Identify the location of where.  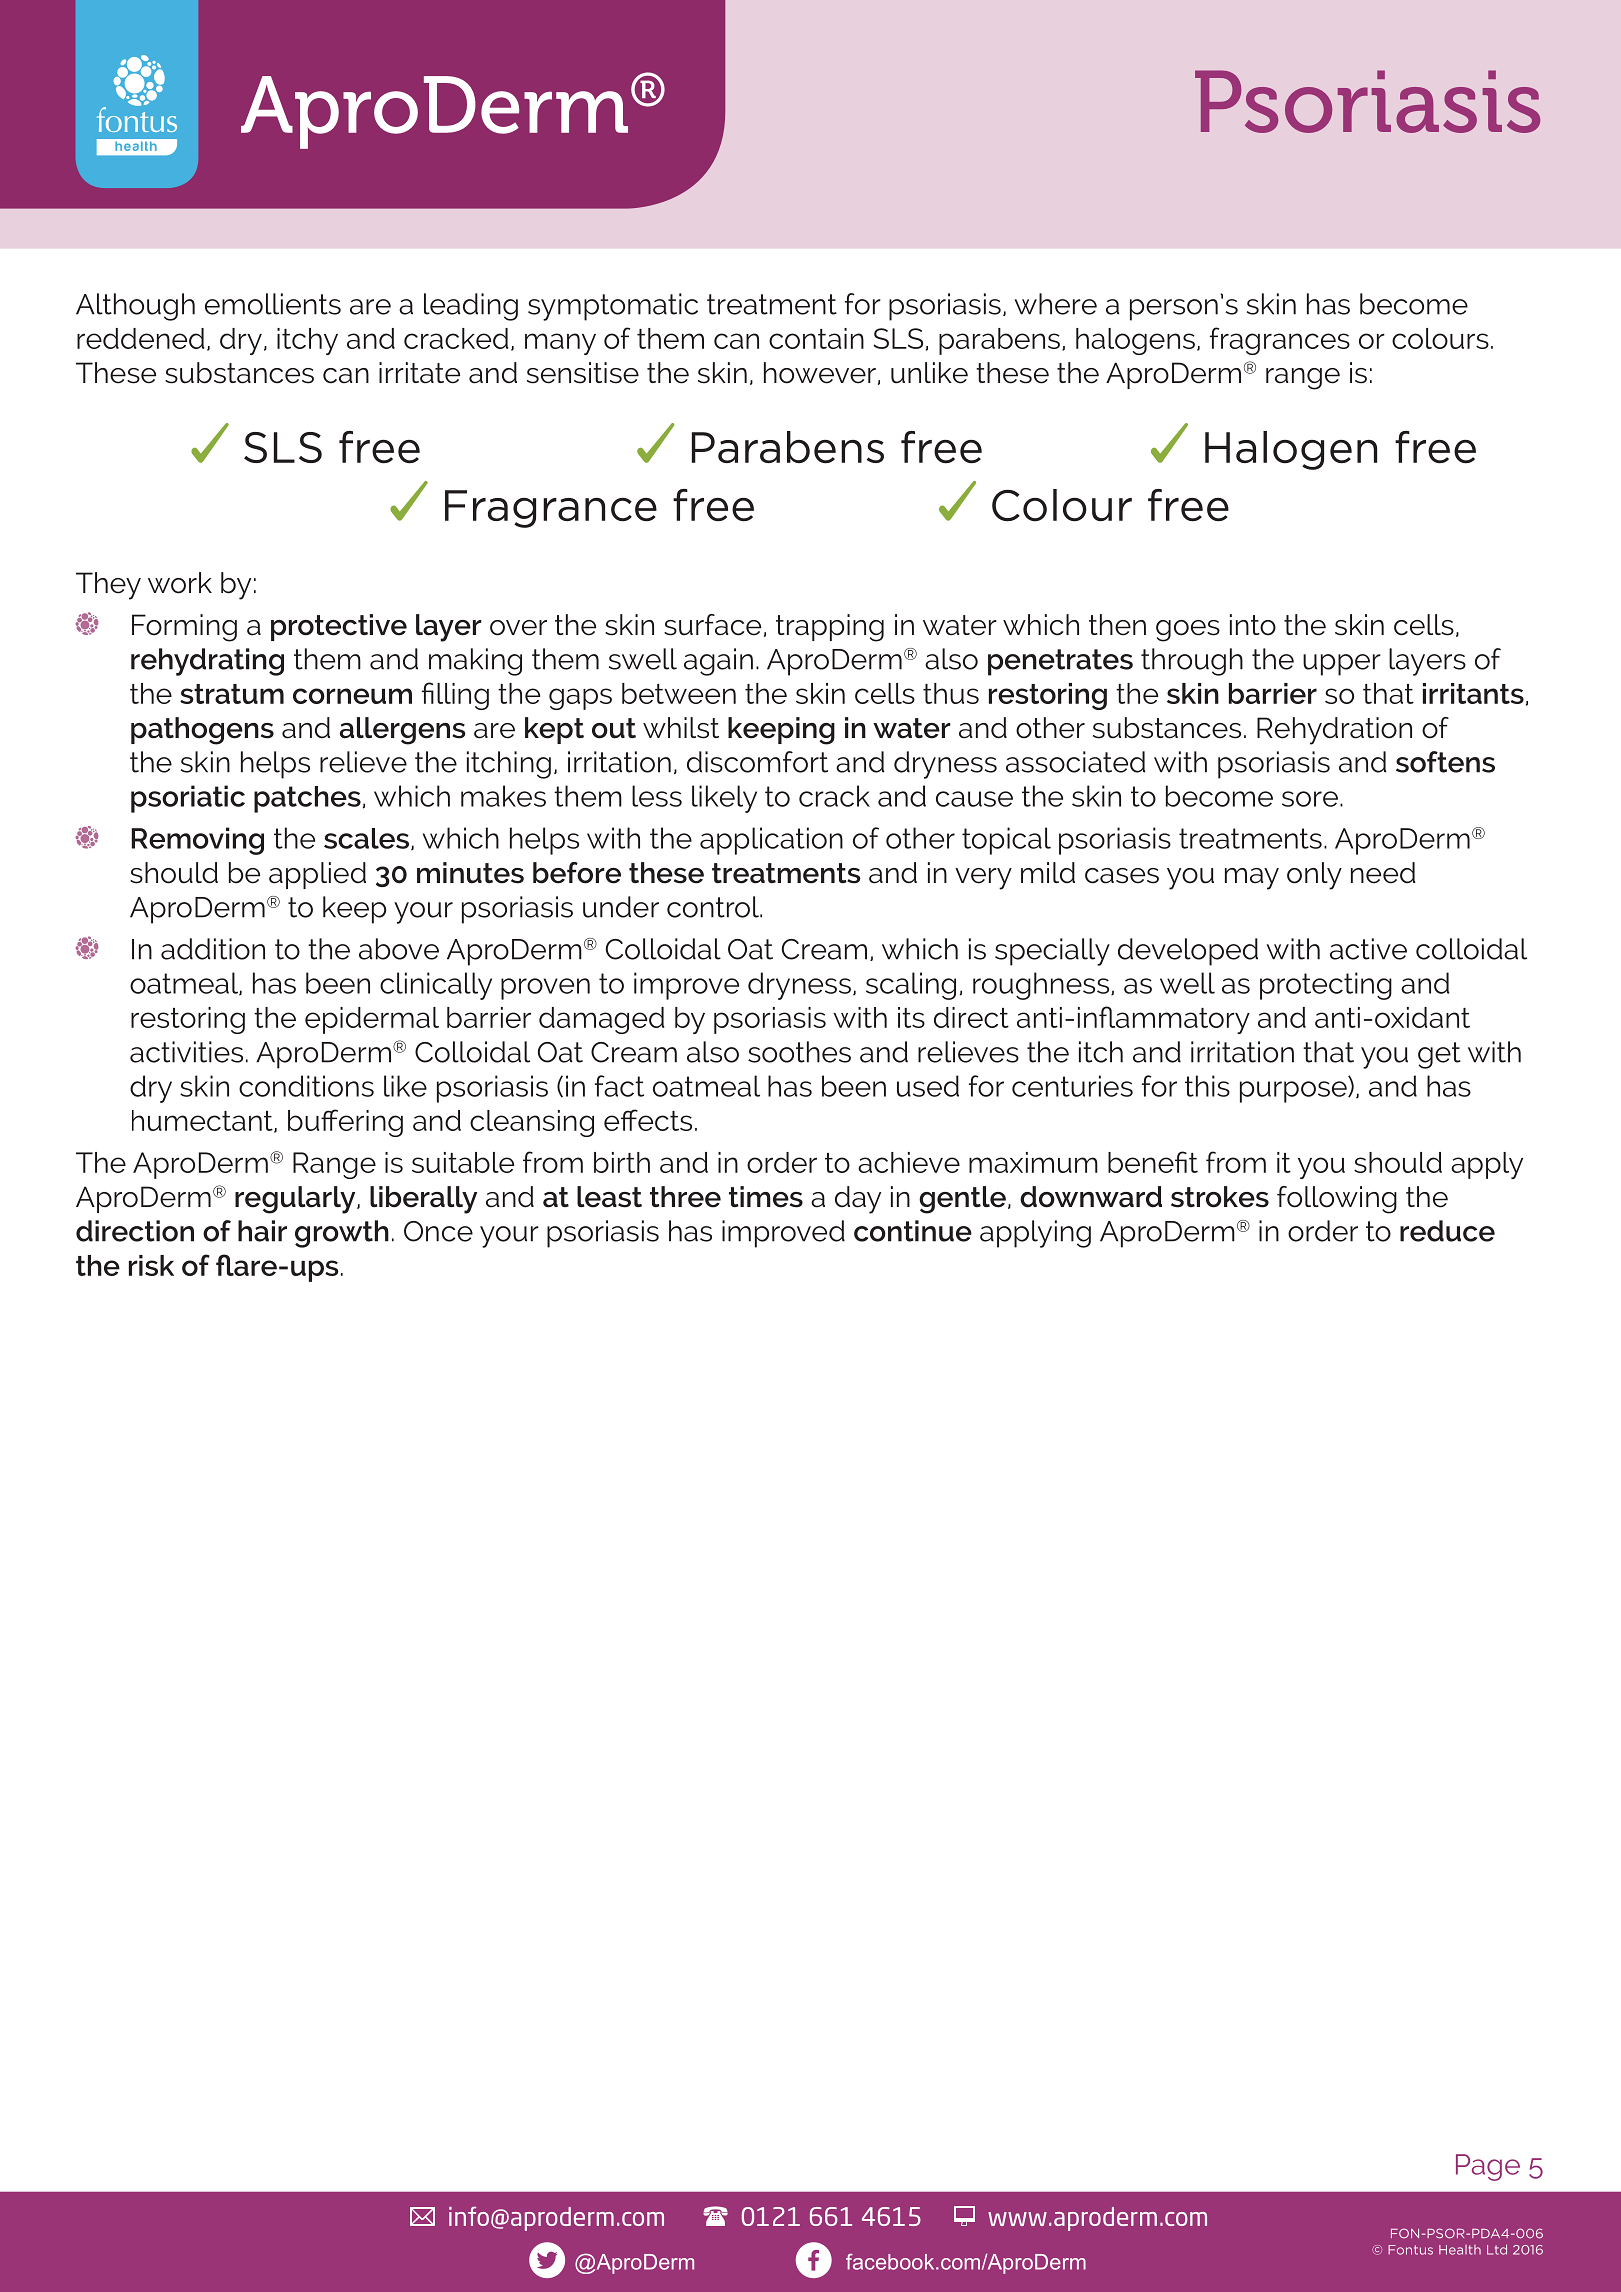
(1055, 304).
